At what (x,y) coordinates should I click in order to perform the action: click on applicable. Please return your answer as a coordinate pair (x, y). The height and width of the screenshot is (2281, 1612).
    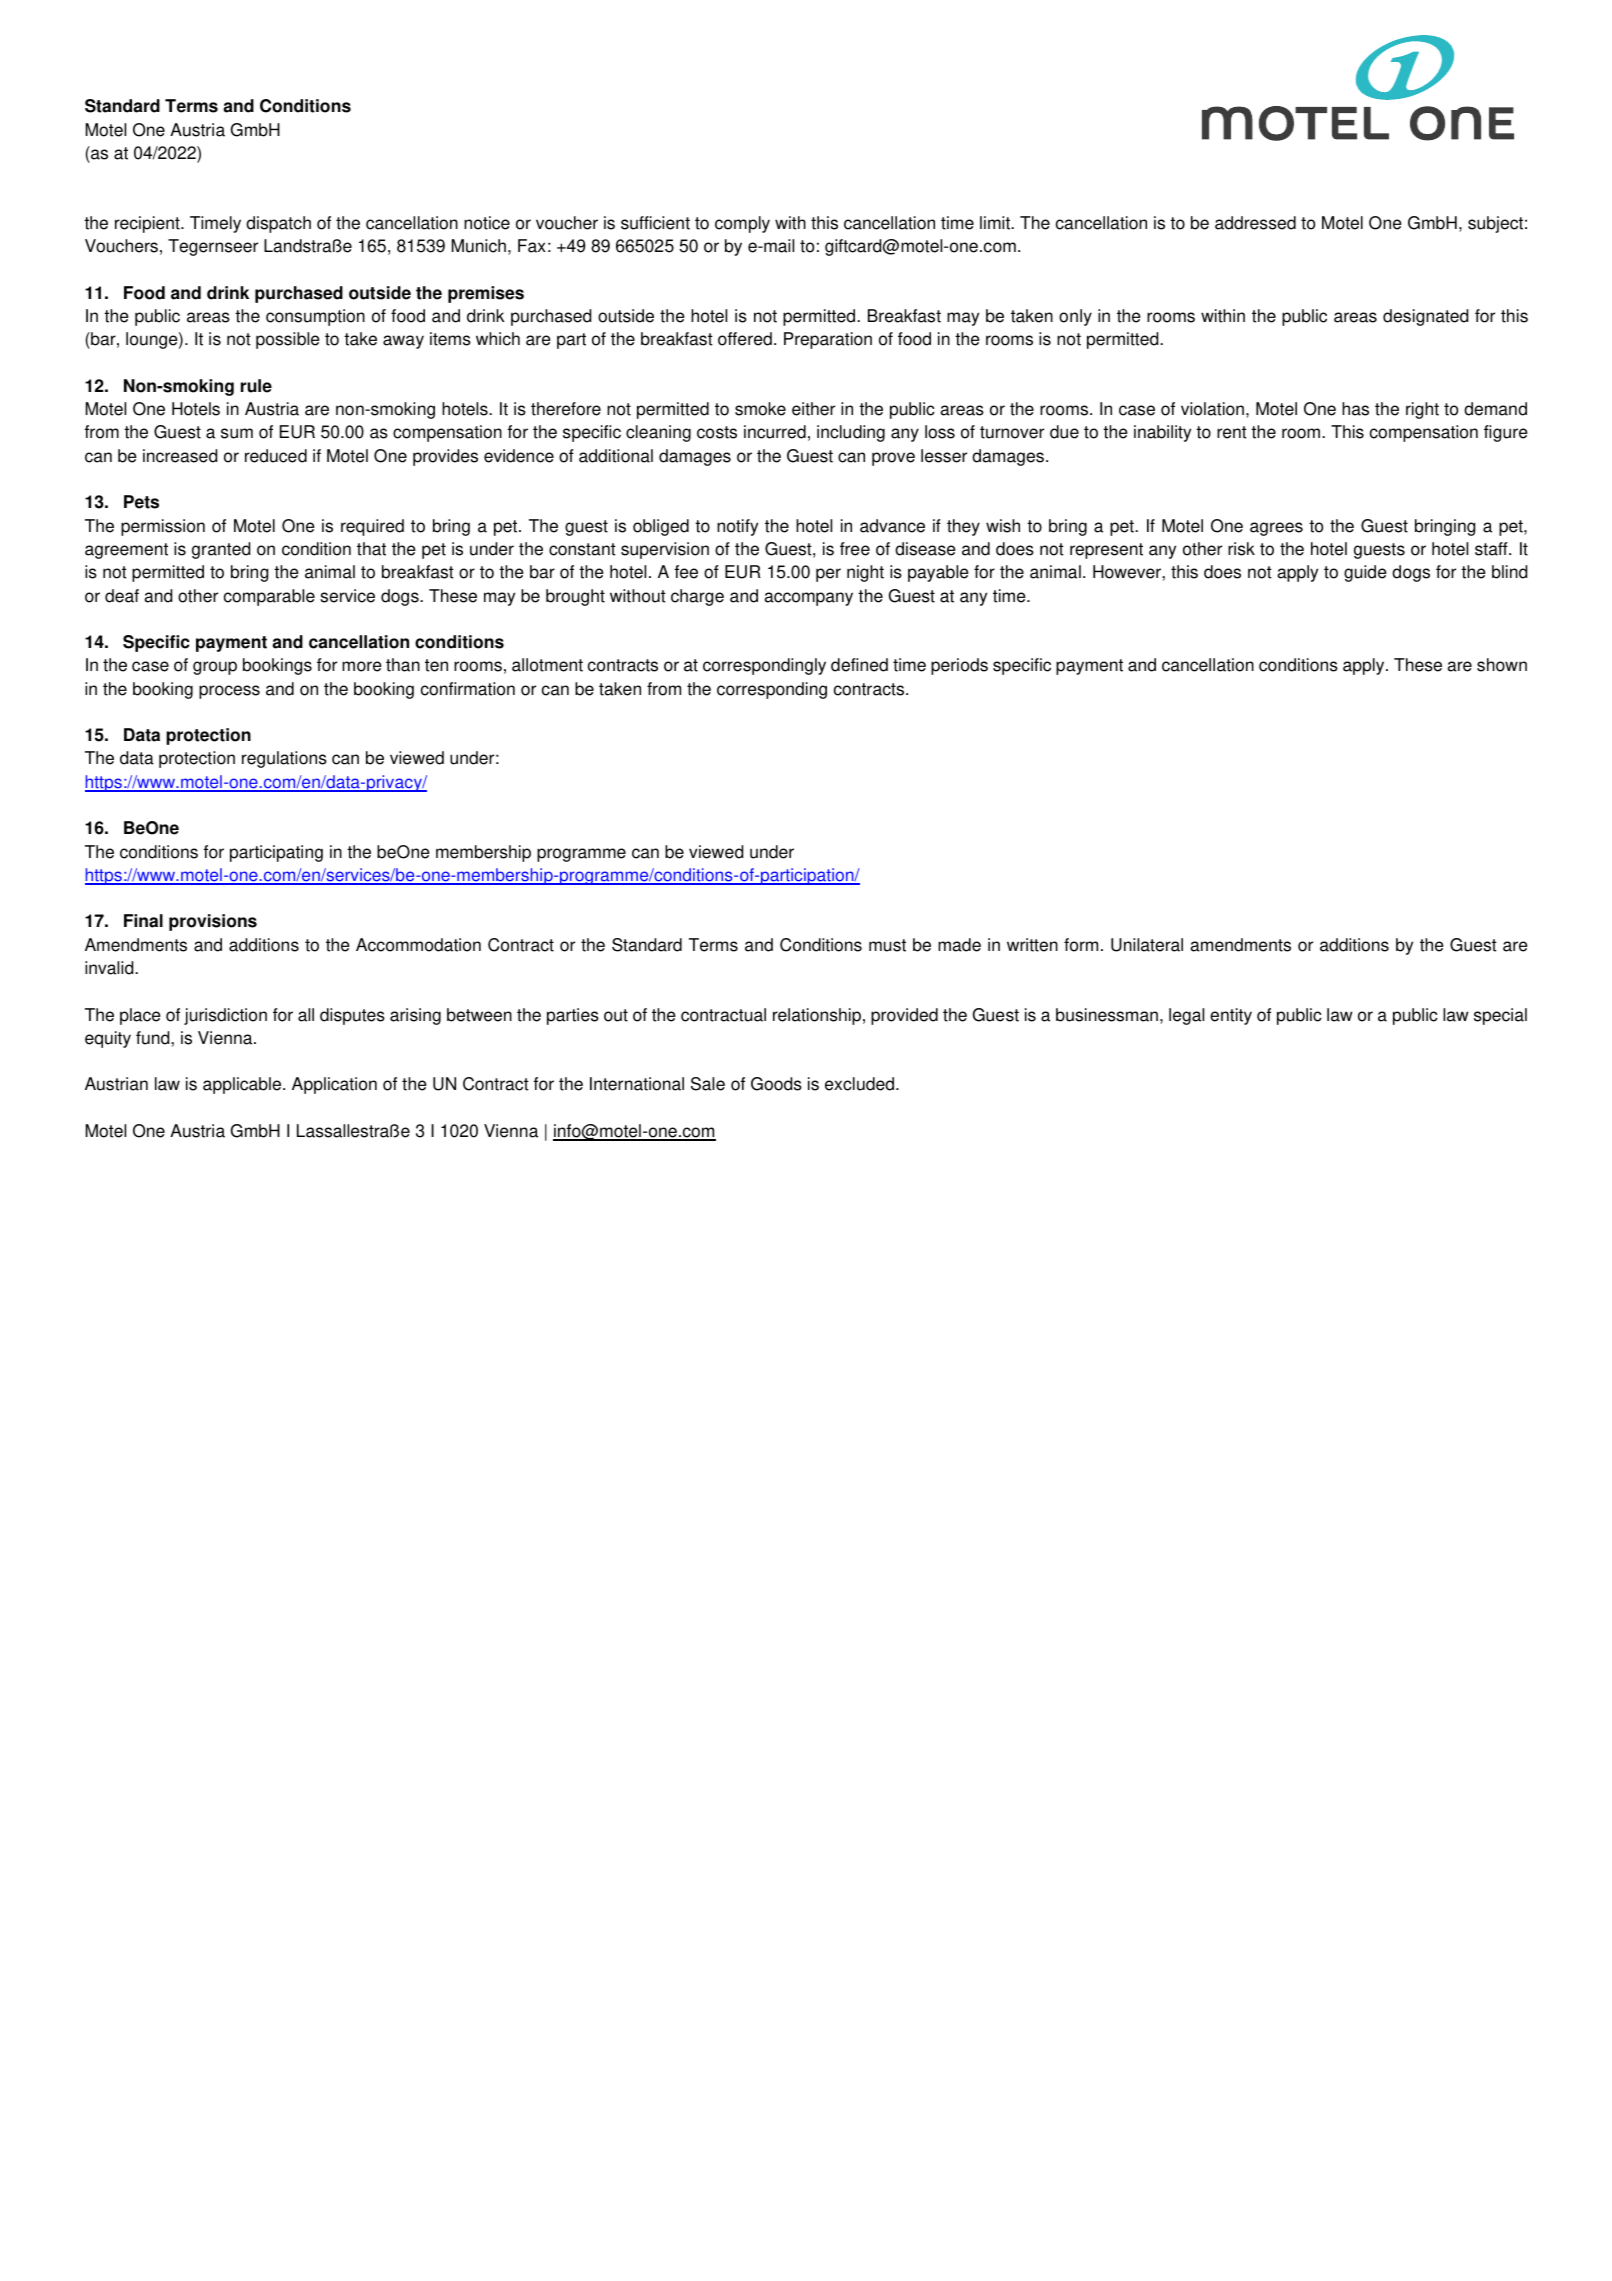
    Looking at the image, I should click on (243, 1085).
